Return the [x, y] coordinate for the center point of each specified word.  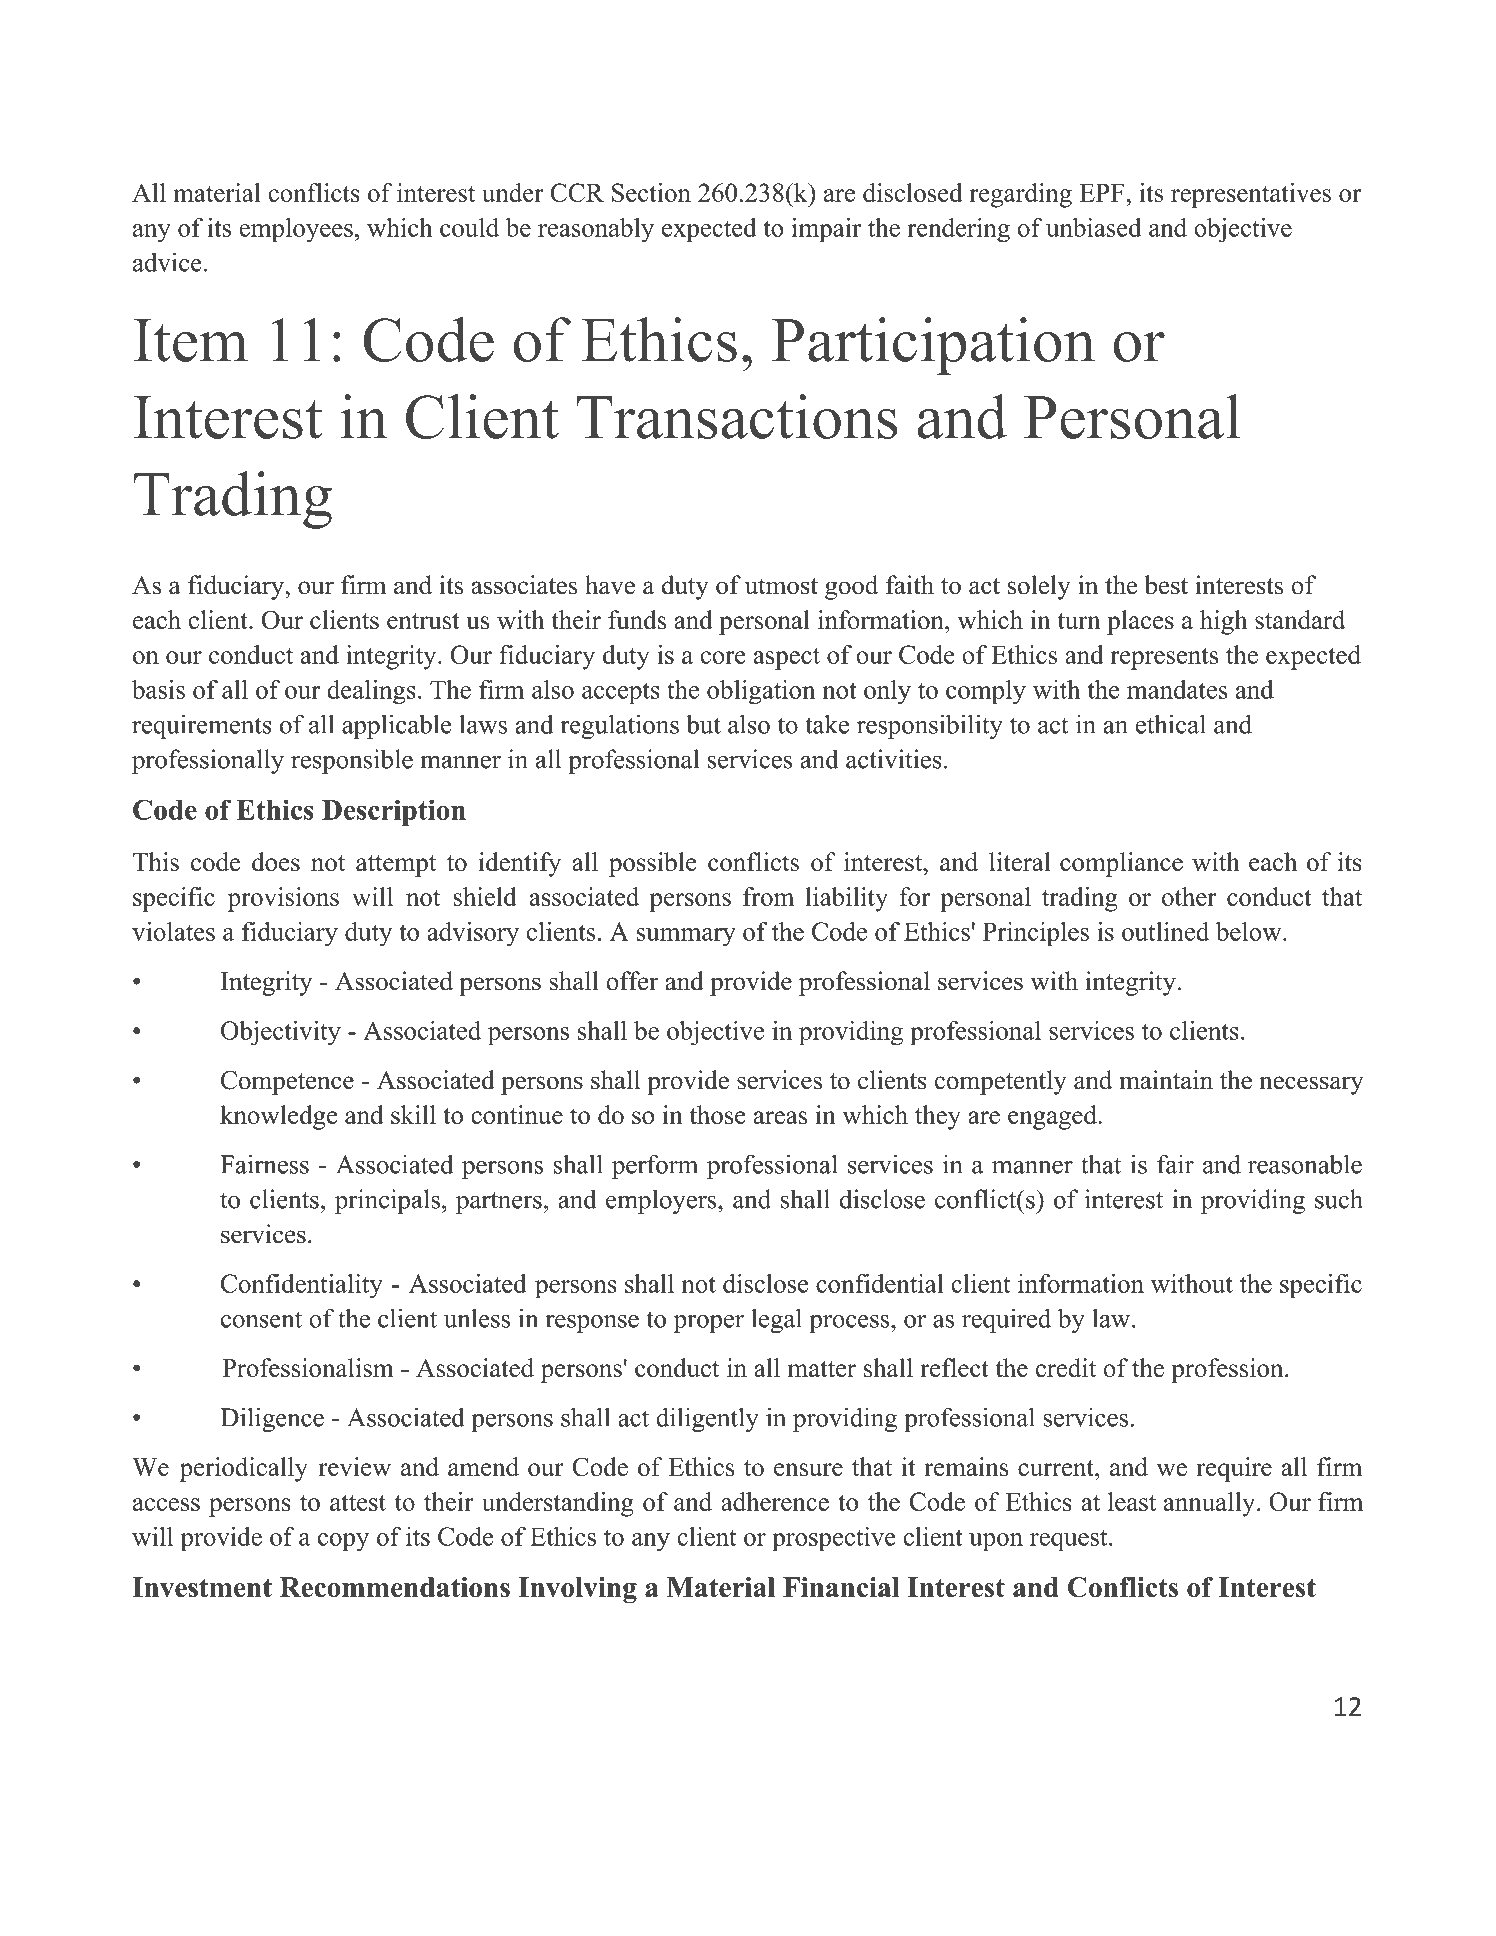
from [768, 896]
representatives [1251, 195]
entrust [423, 621]
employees [296, 230]
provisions [283, 899]
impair [826, 230]
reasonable [1305, 1164]
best [1166, 585]
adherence [775, 1501]
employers [662, 1201]
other [1189, 896]
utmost [781, 586]
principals [387, 1201]
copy [343, 1542]
